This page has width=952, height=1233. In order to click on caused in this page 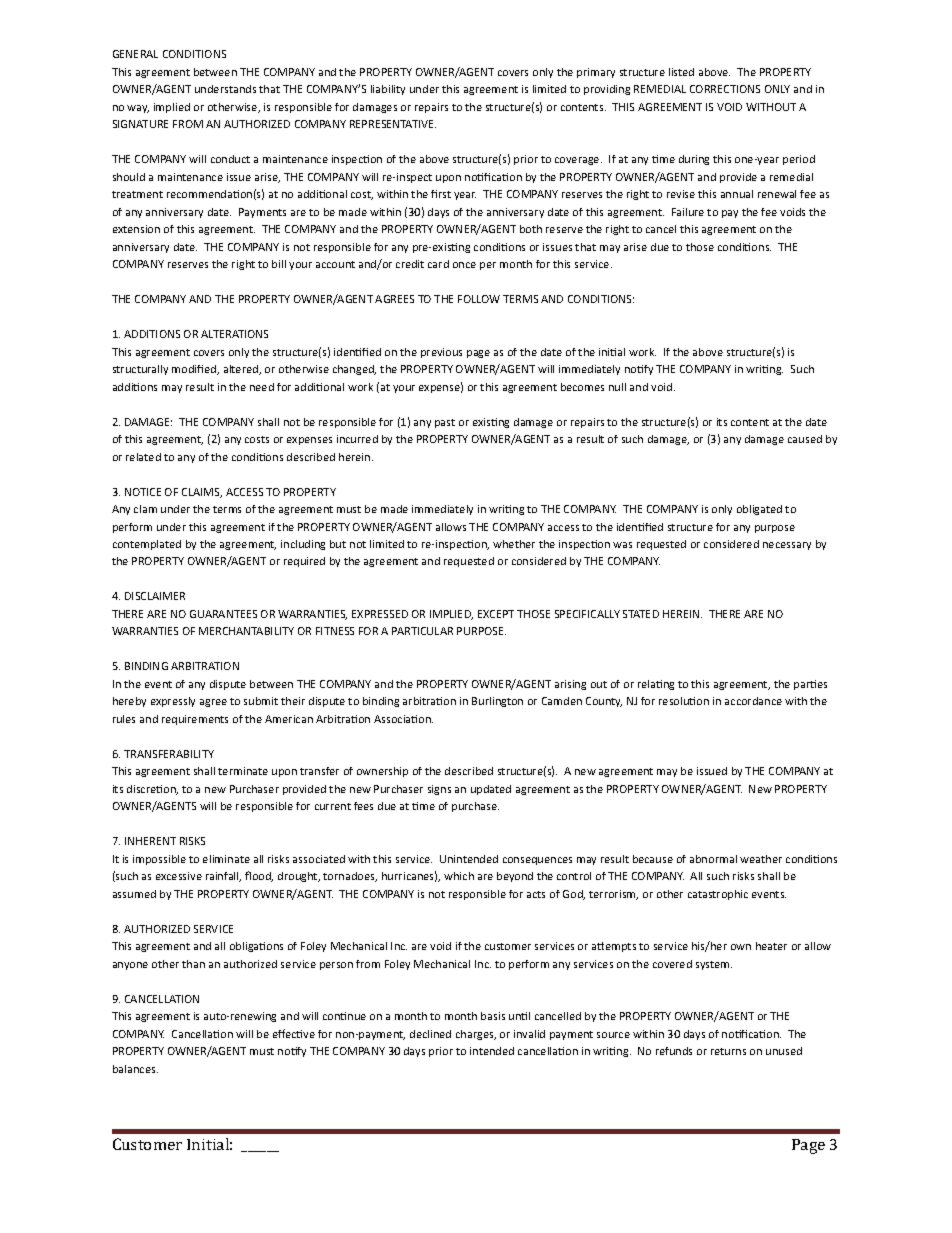, I will do `click(805, 439)`.
